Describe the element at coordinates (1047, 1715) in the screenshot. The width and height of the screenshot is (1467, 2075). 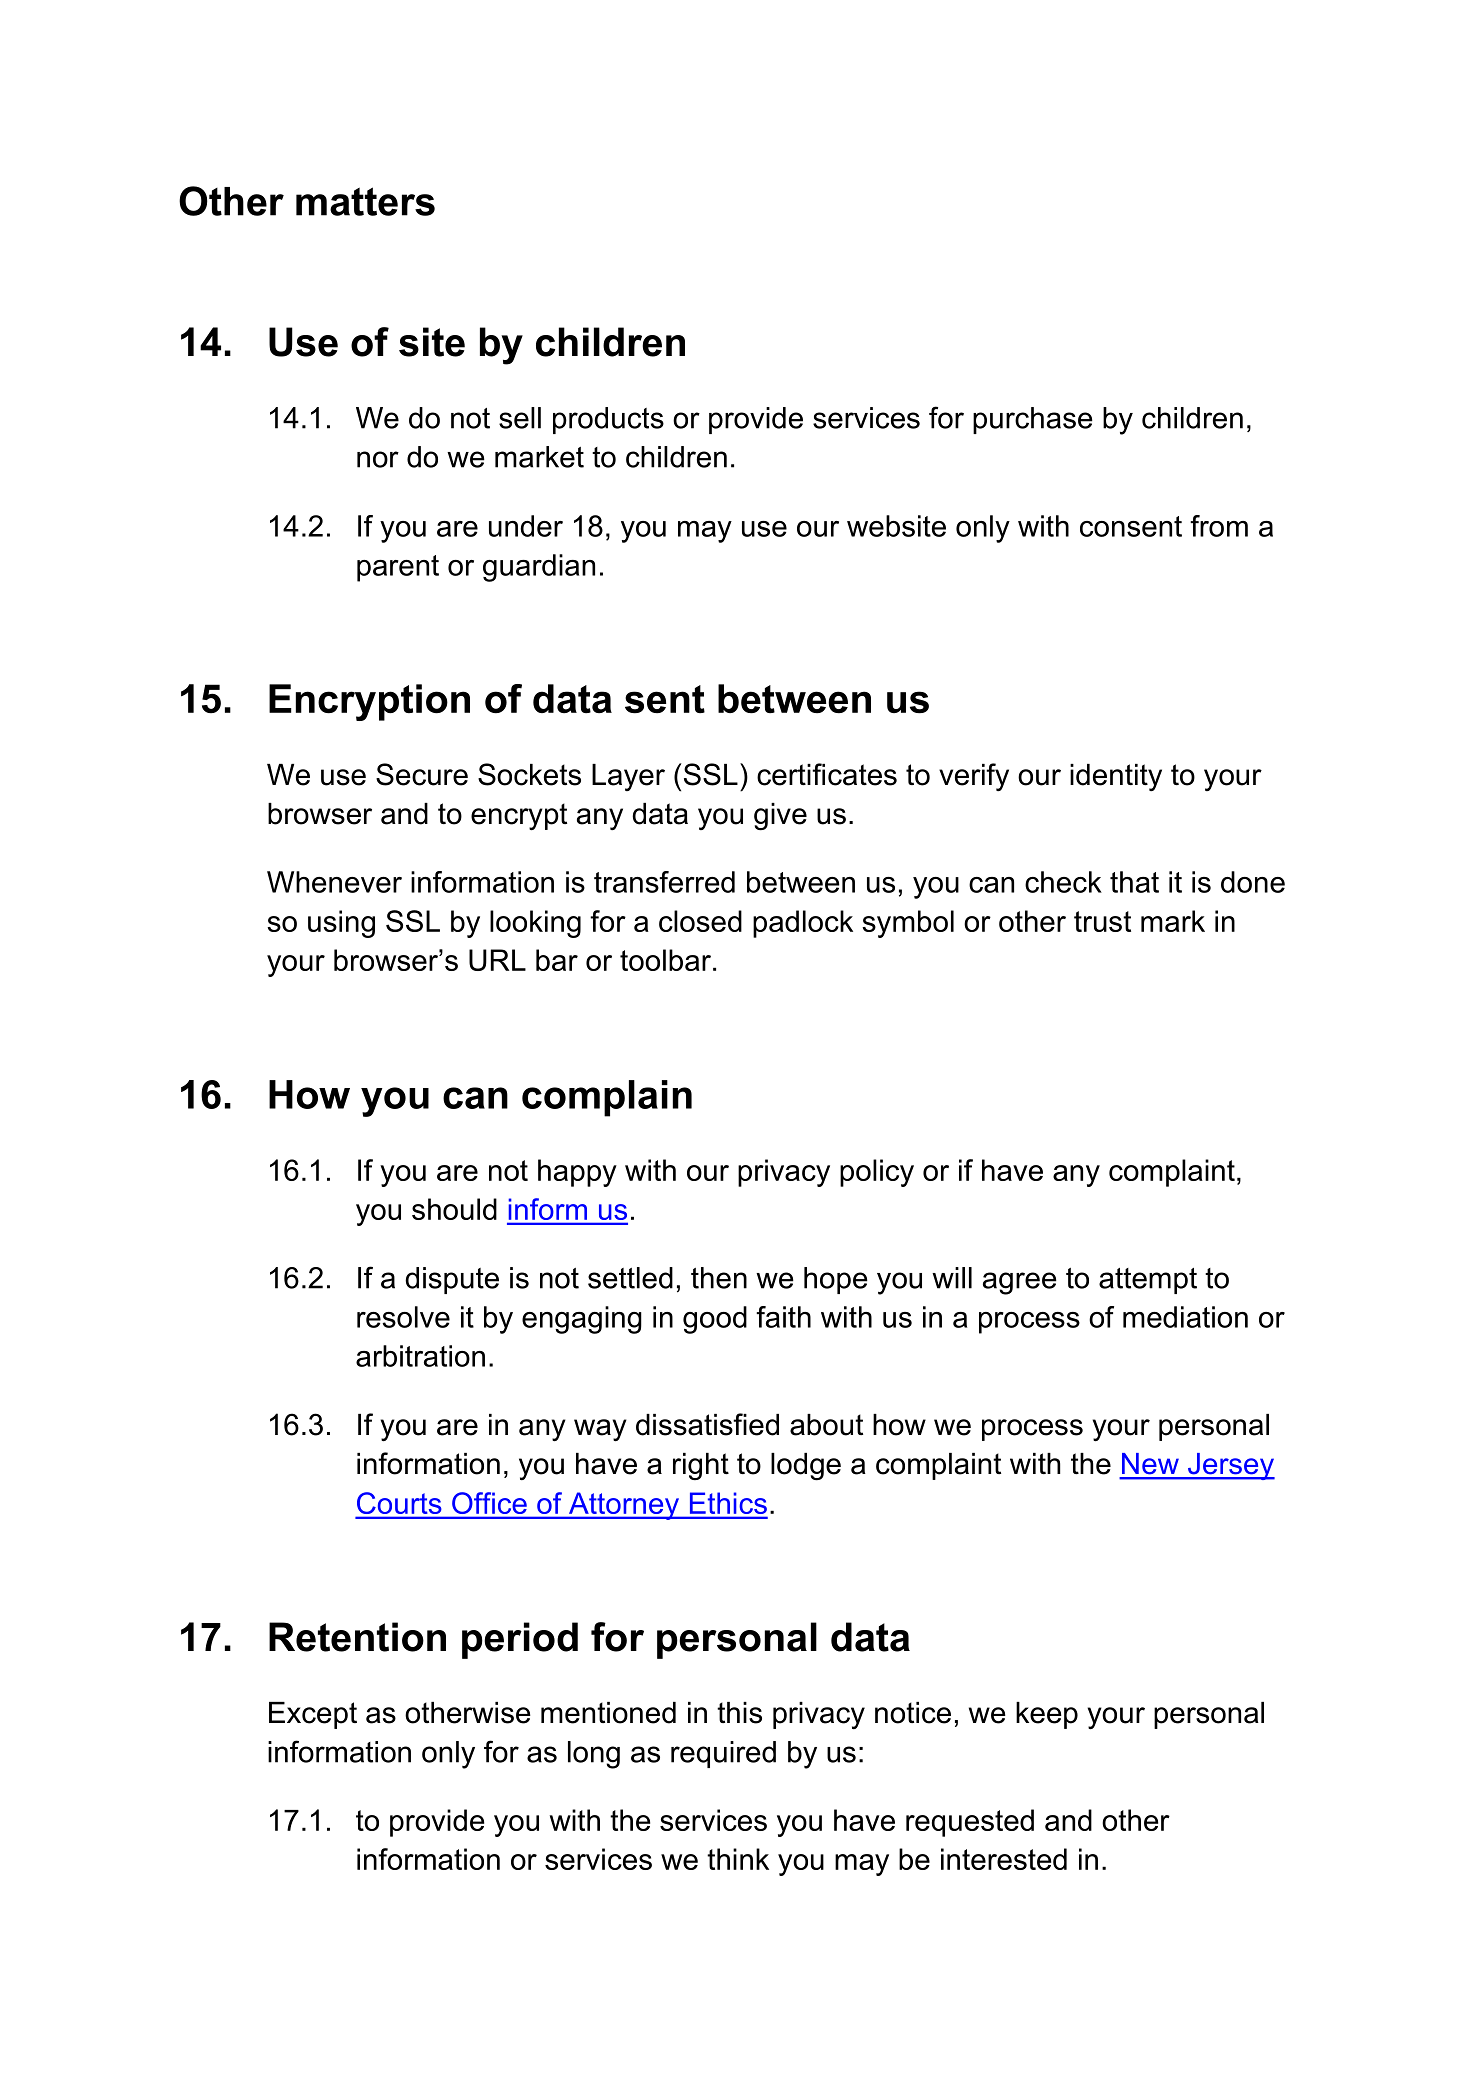
I see `keep` at that location.
